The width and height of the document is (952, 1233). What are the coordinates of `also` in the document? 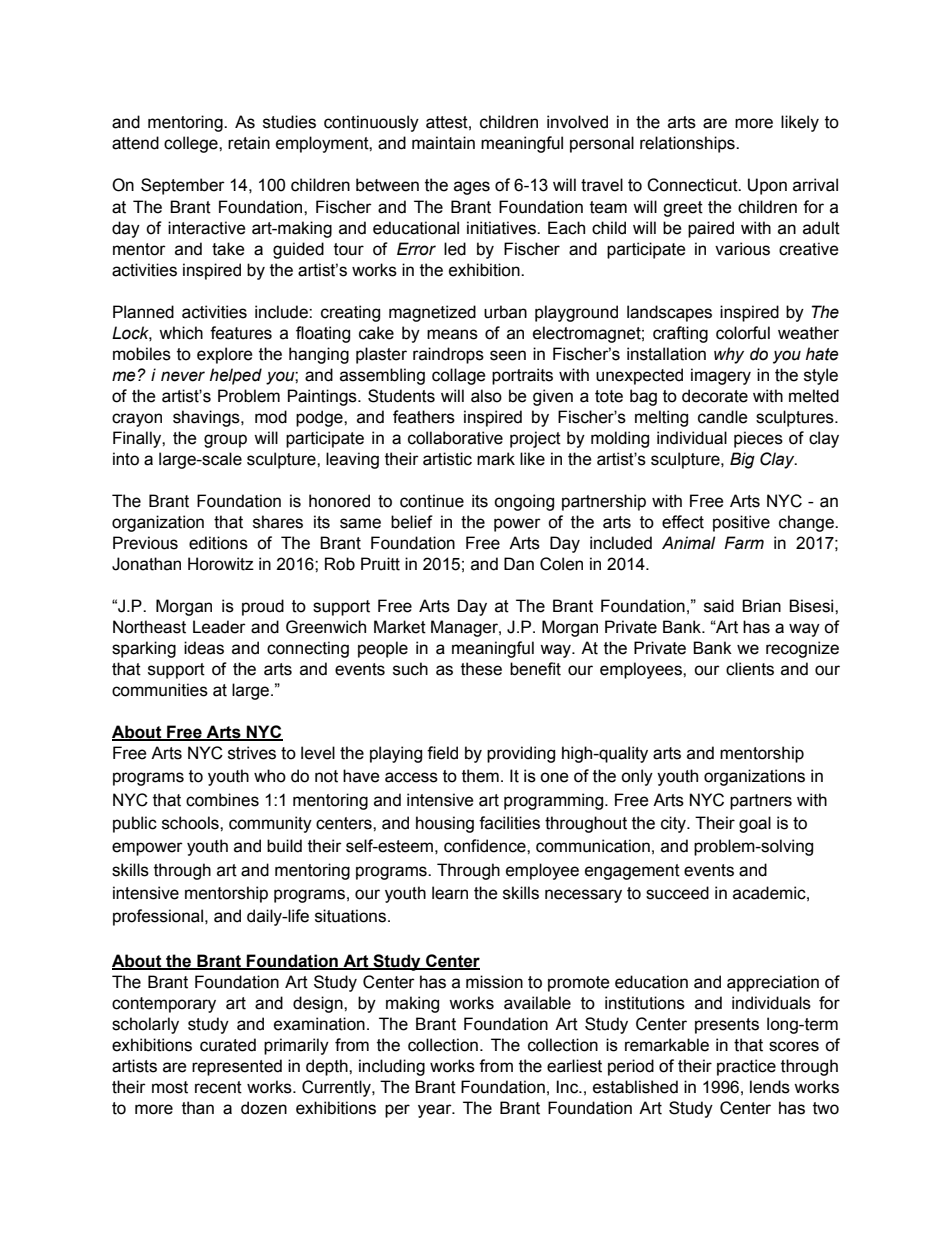 It's located at (486, 396).
